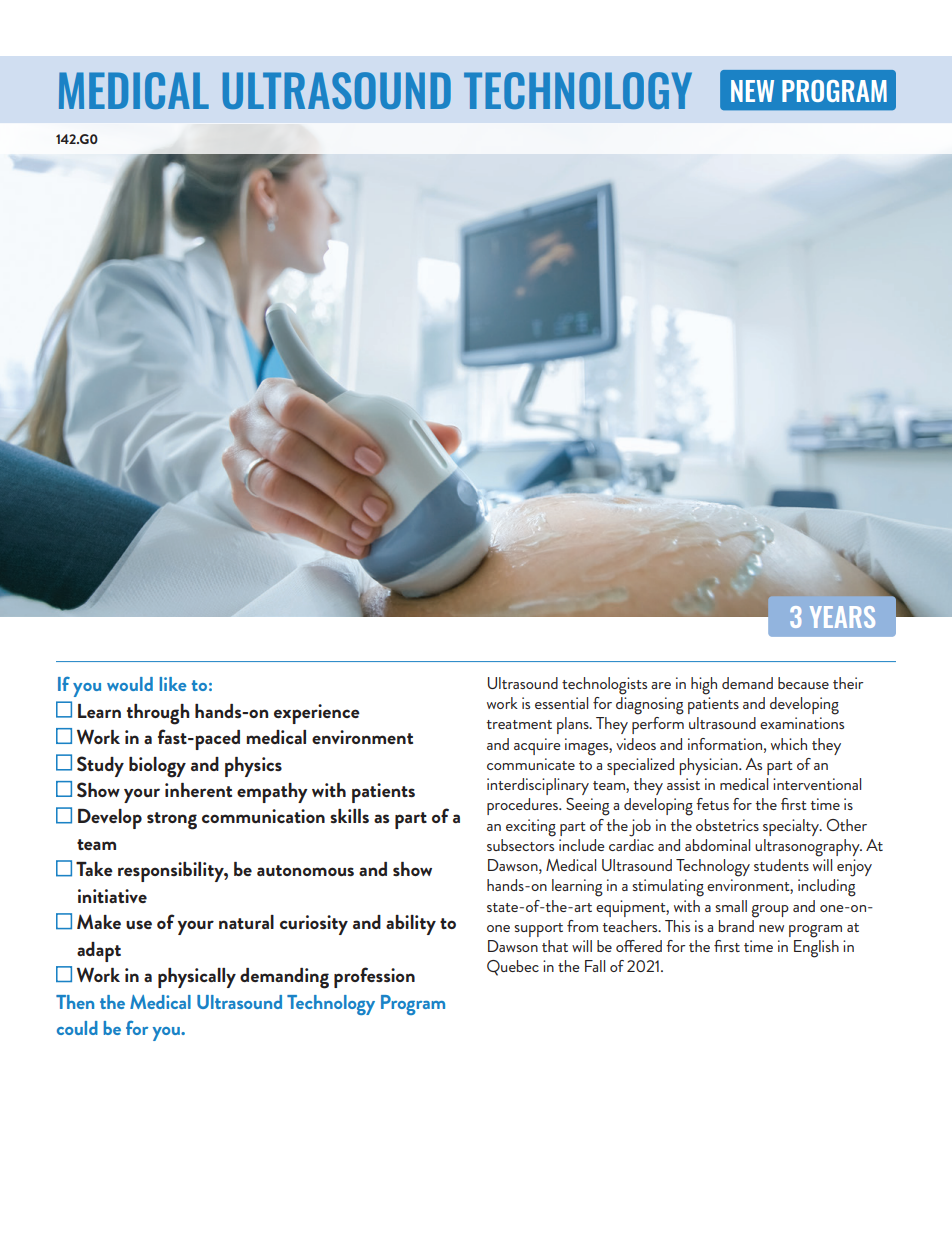 This screenshot has height=1233, width=952. What do you see at coordinates (727, 825) in the screenshot?
I see `obstetrics` at bounding box center [727, 825].
